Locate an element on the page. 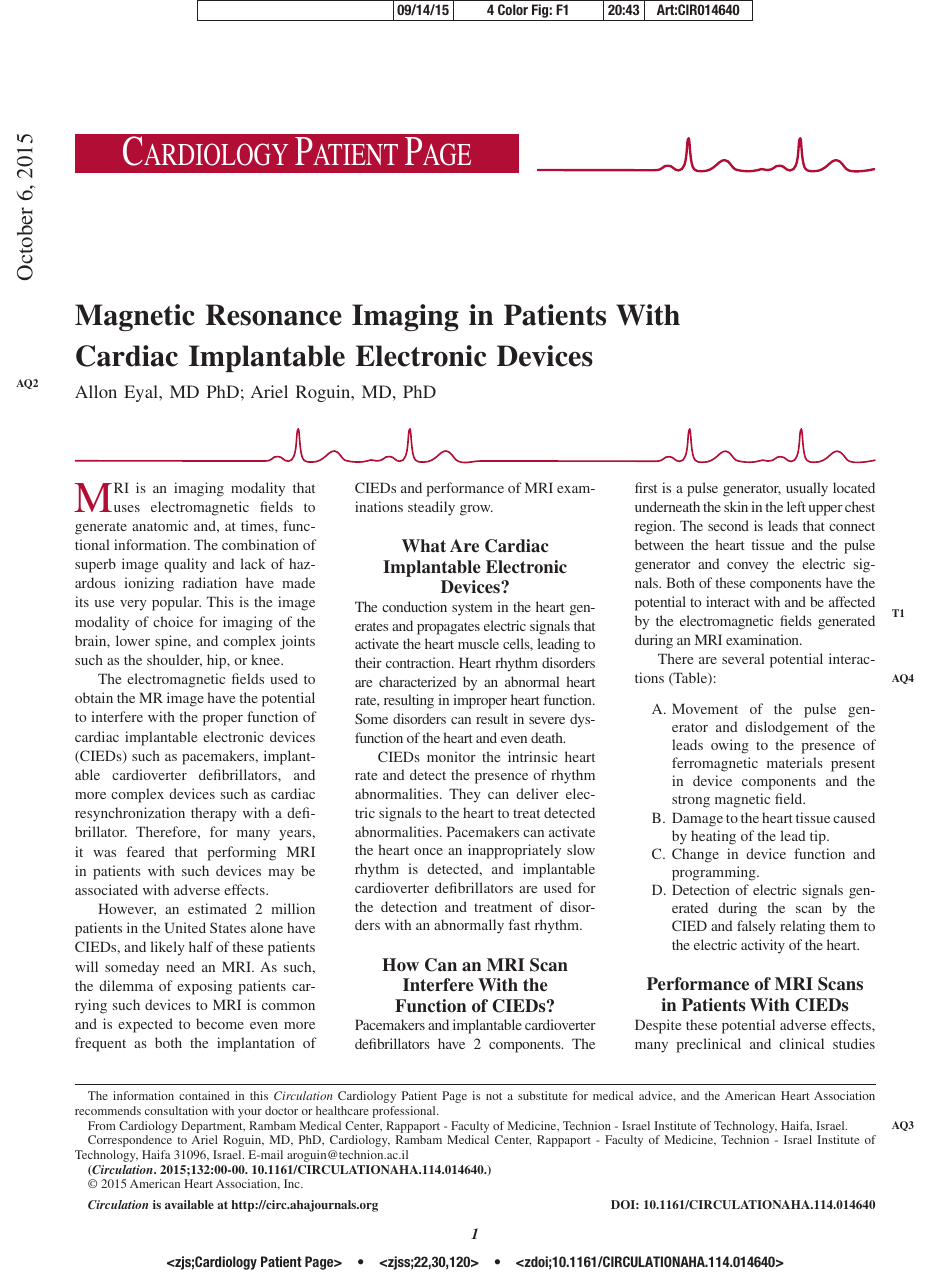 This document has height=1275, width=952. system is located at coordinates (472, 609).
